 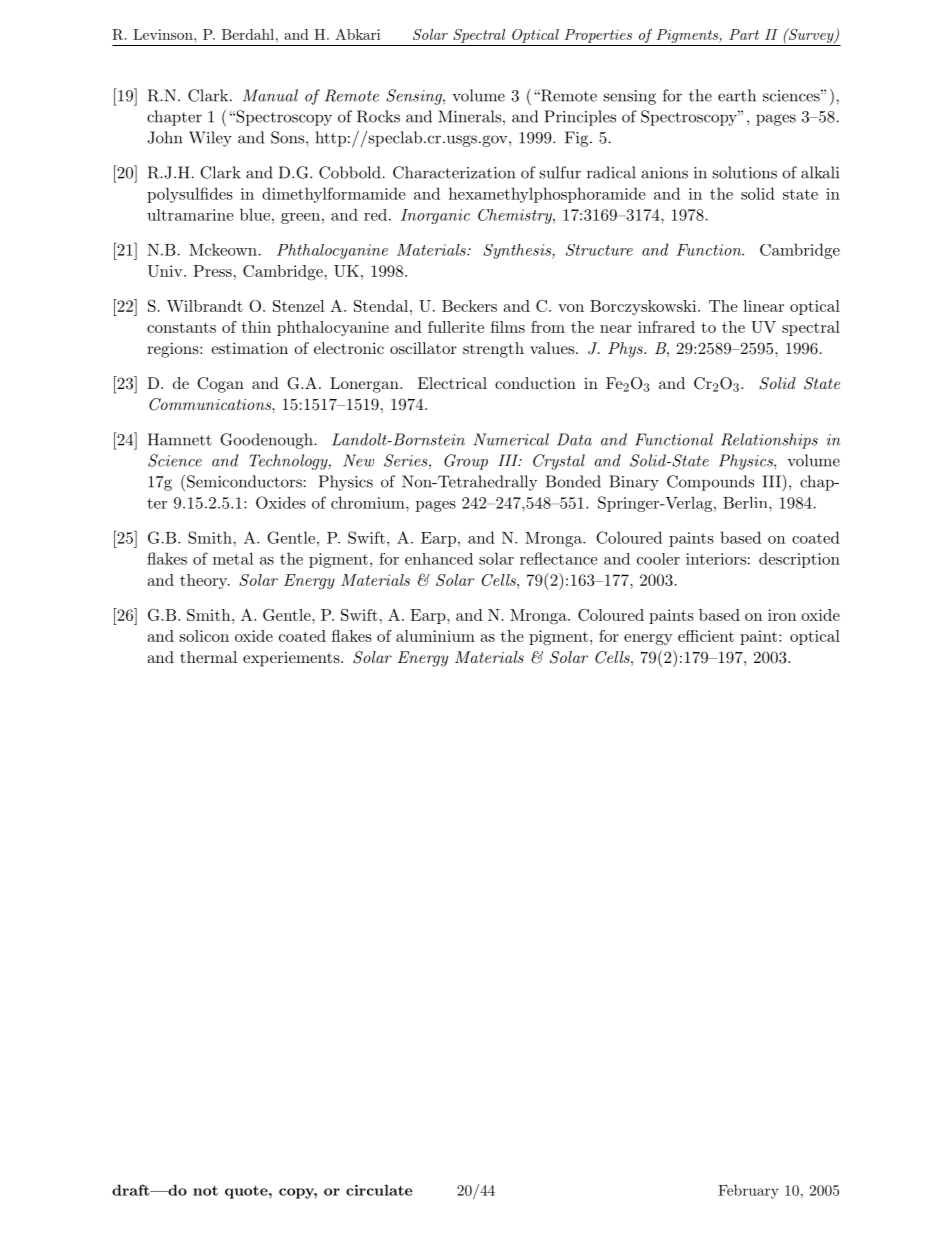 What do you see at coordinates (379, 1190) in the image?
I see `circulate` at bounding box center [379, 1190].
